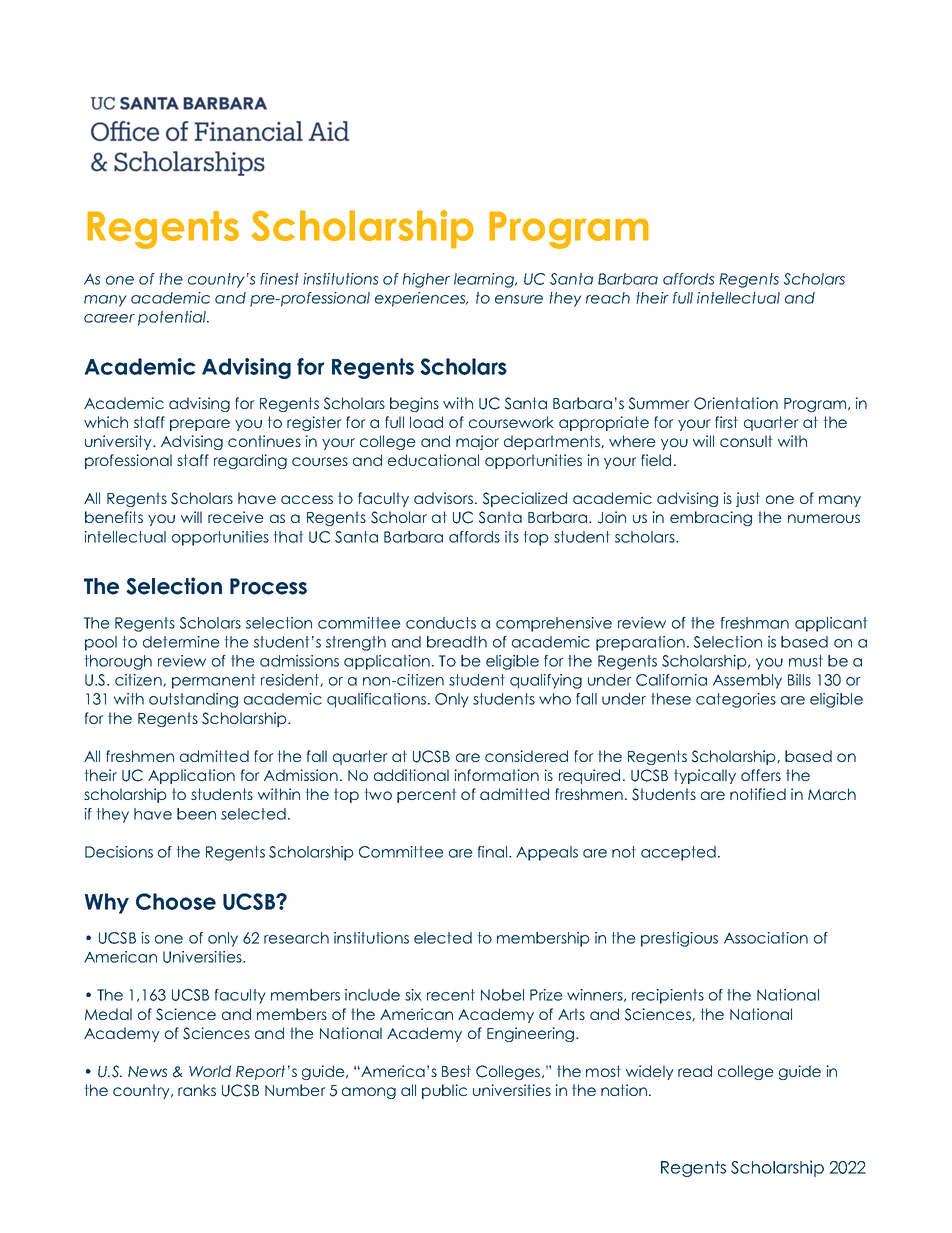 The height and width of the page is (1233, 952). I want to click on final, so click(494, 852).
